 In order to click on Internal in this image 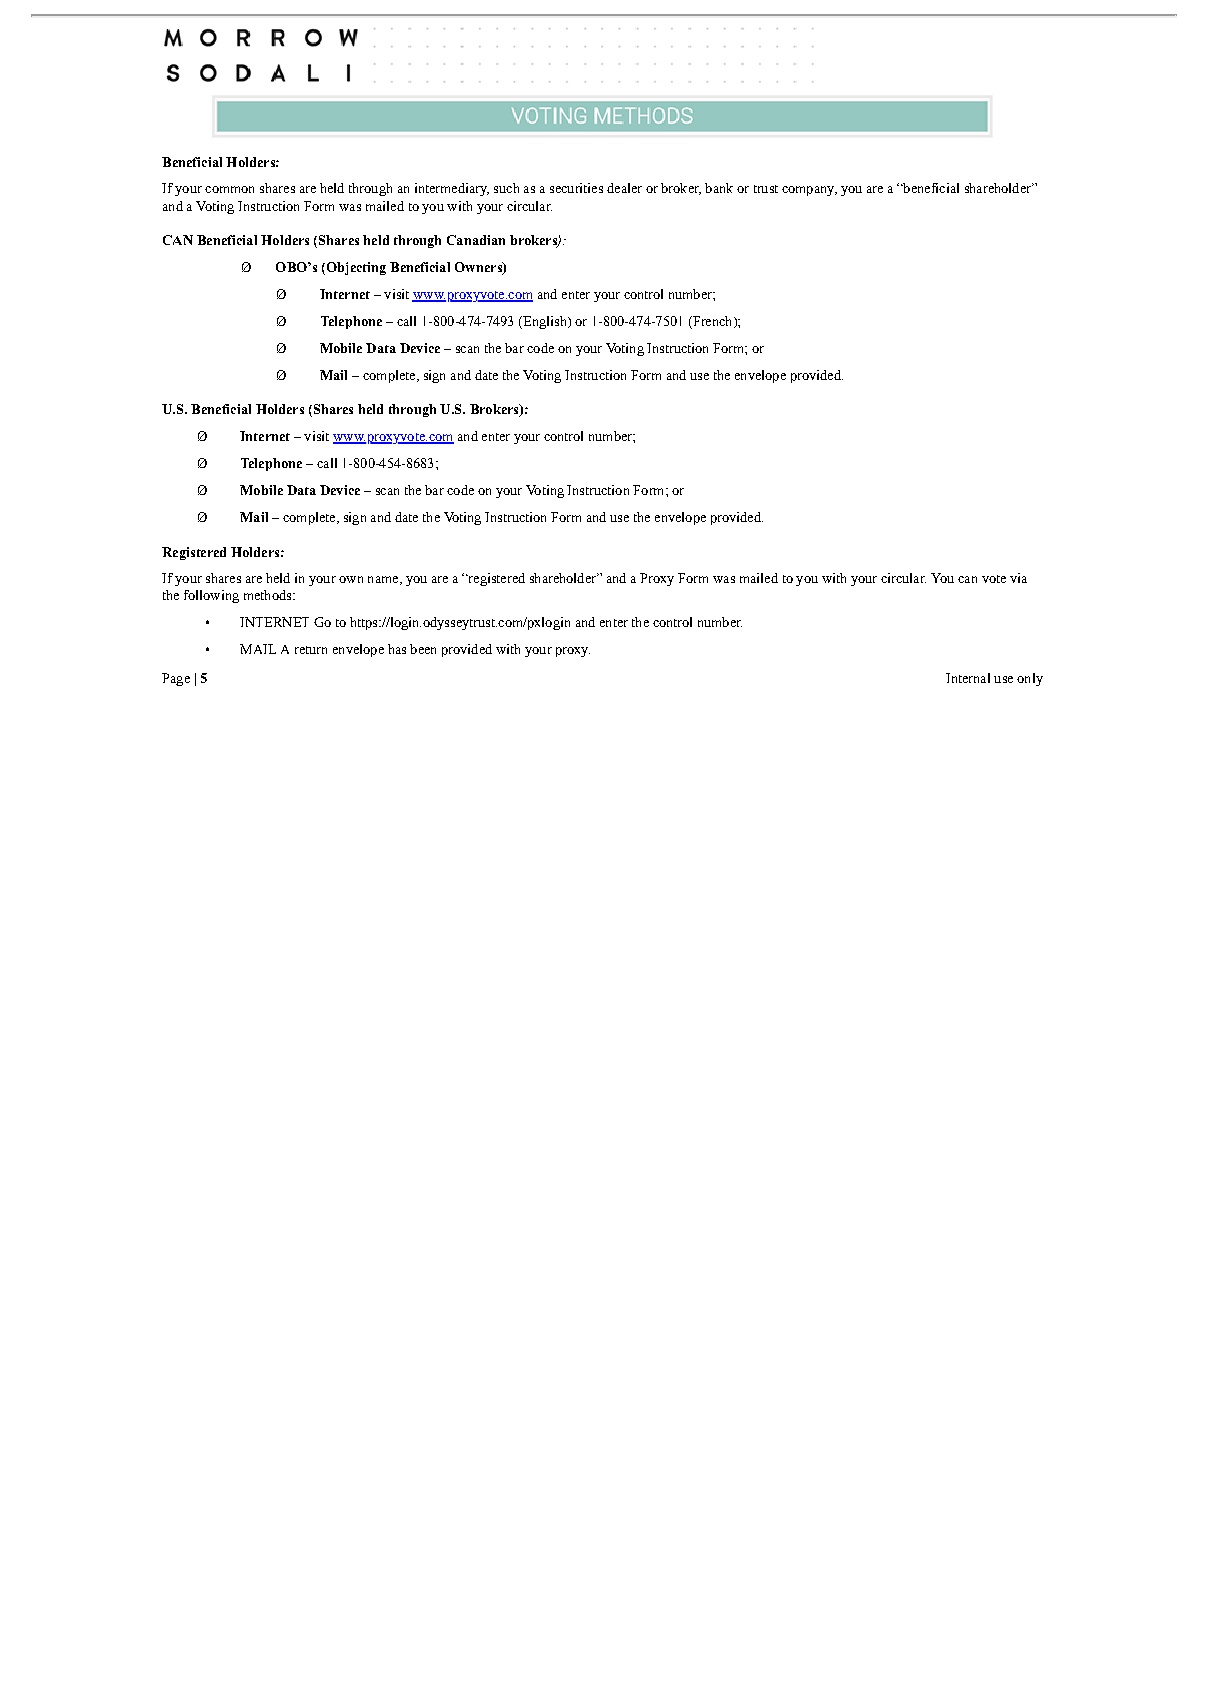, I will do `click(968, 678)`.
